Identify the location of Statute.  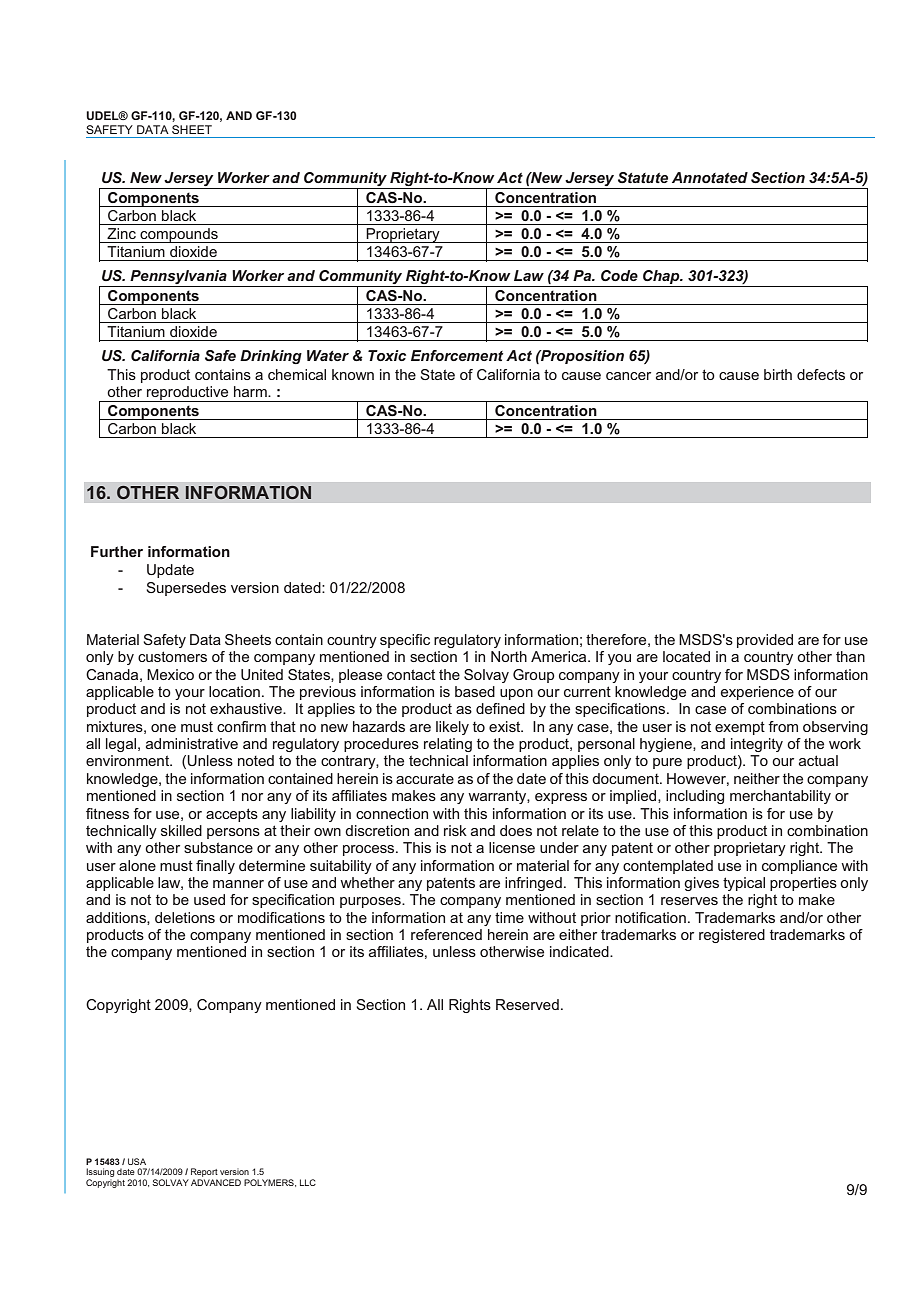
(643, 177).
